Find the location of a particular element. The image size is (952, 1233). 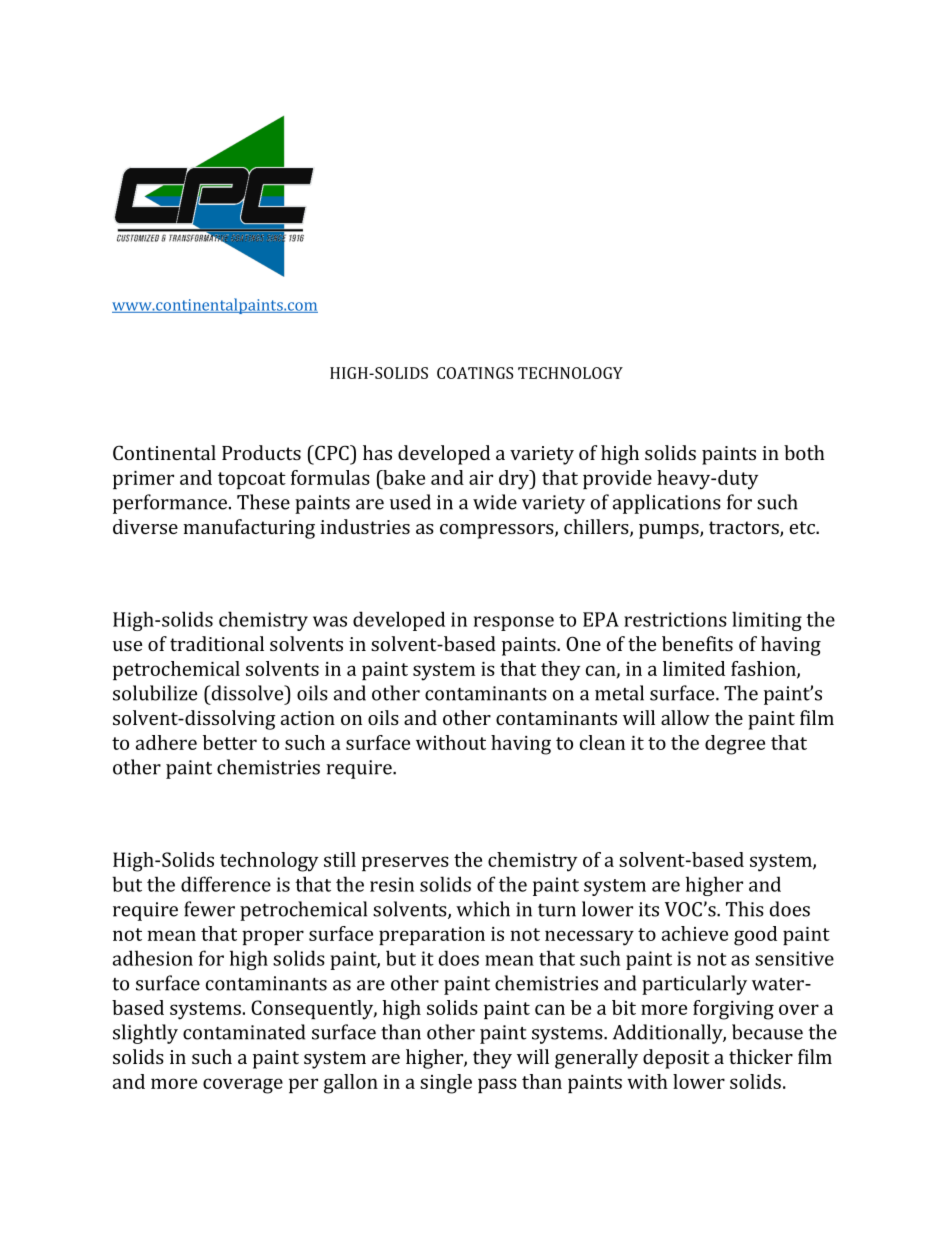

preserves is located at coordinates (405, 863).
